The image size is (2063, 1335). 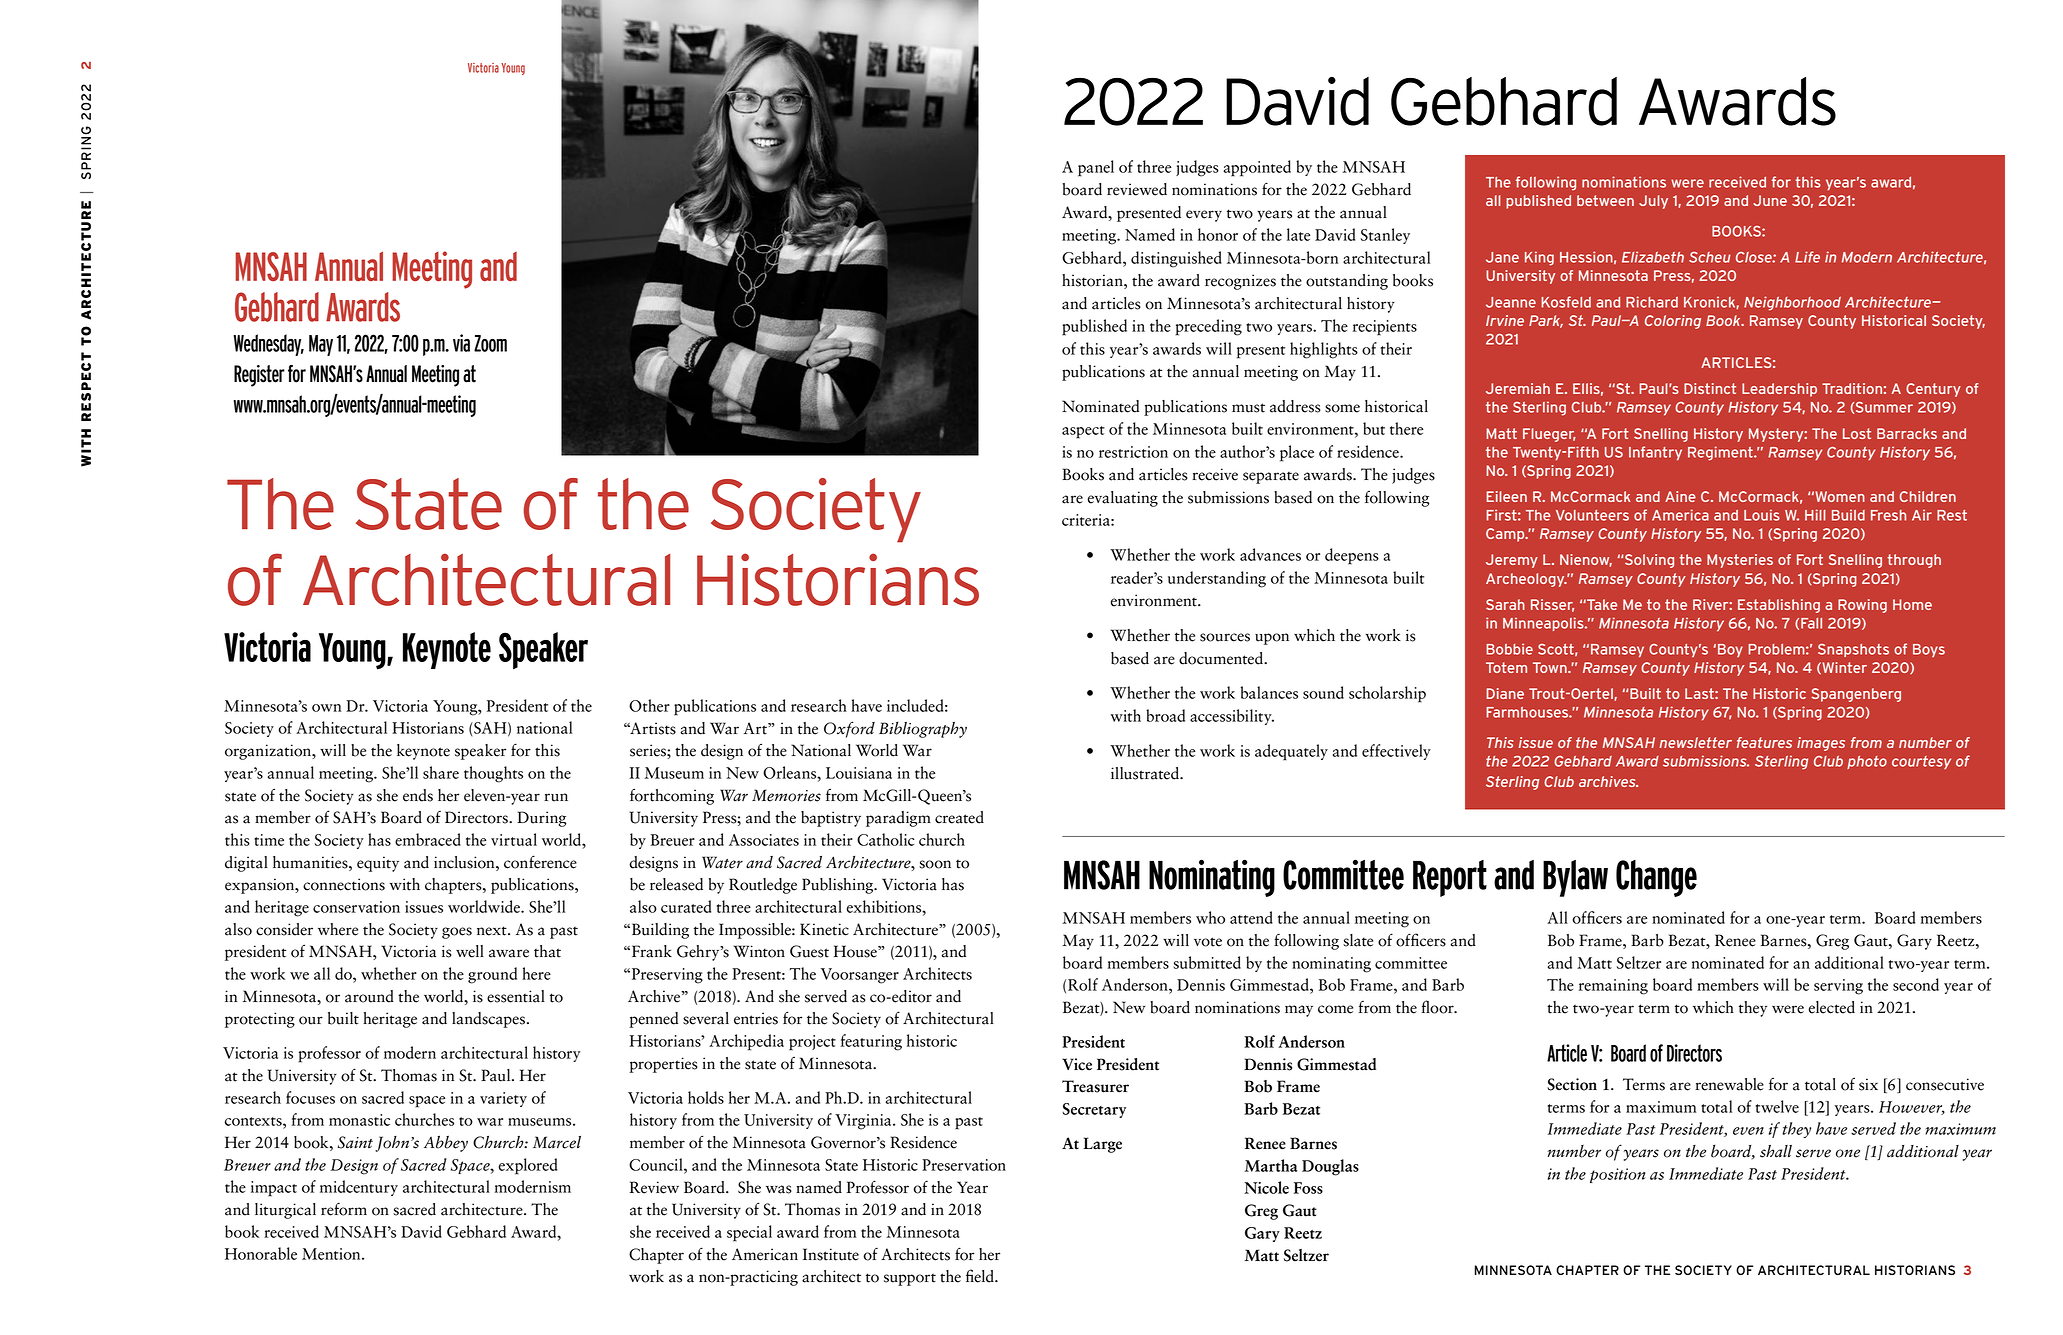 I want to click on who, so click(x=1210, y=917).
